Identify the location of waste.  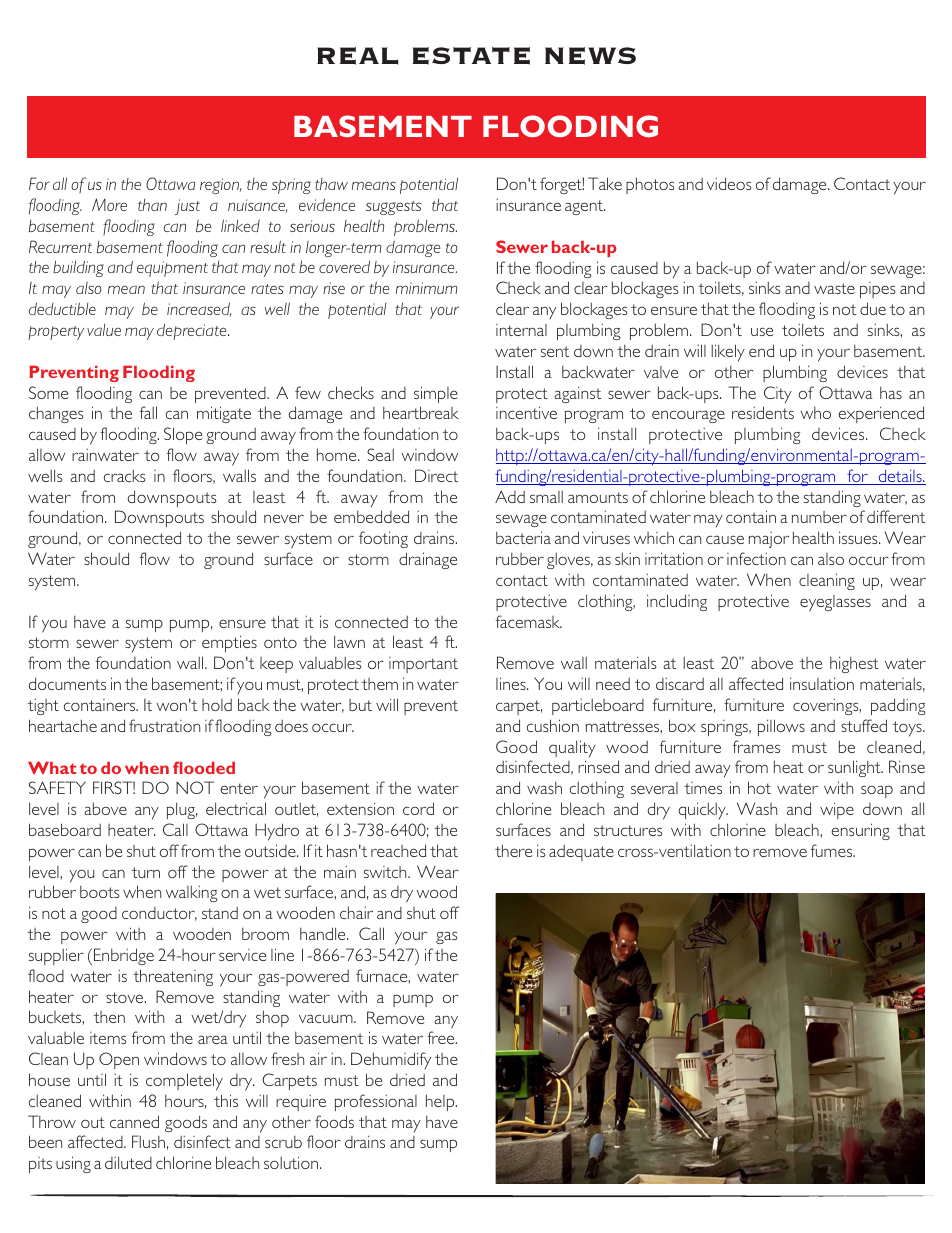
(834, 288).
